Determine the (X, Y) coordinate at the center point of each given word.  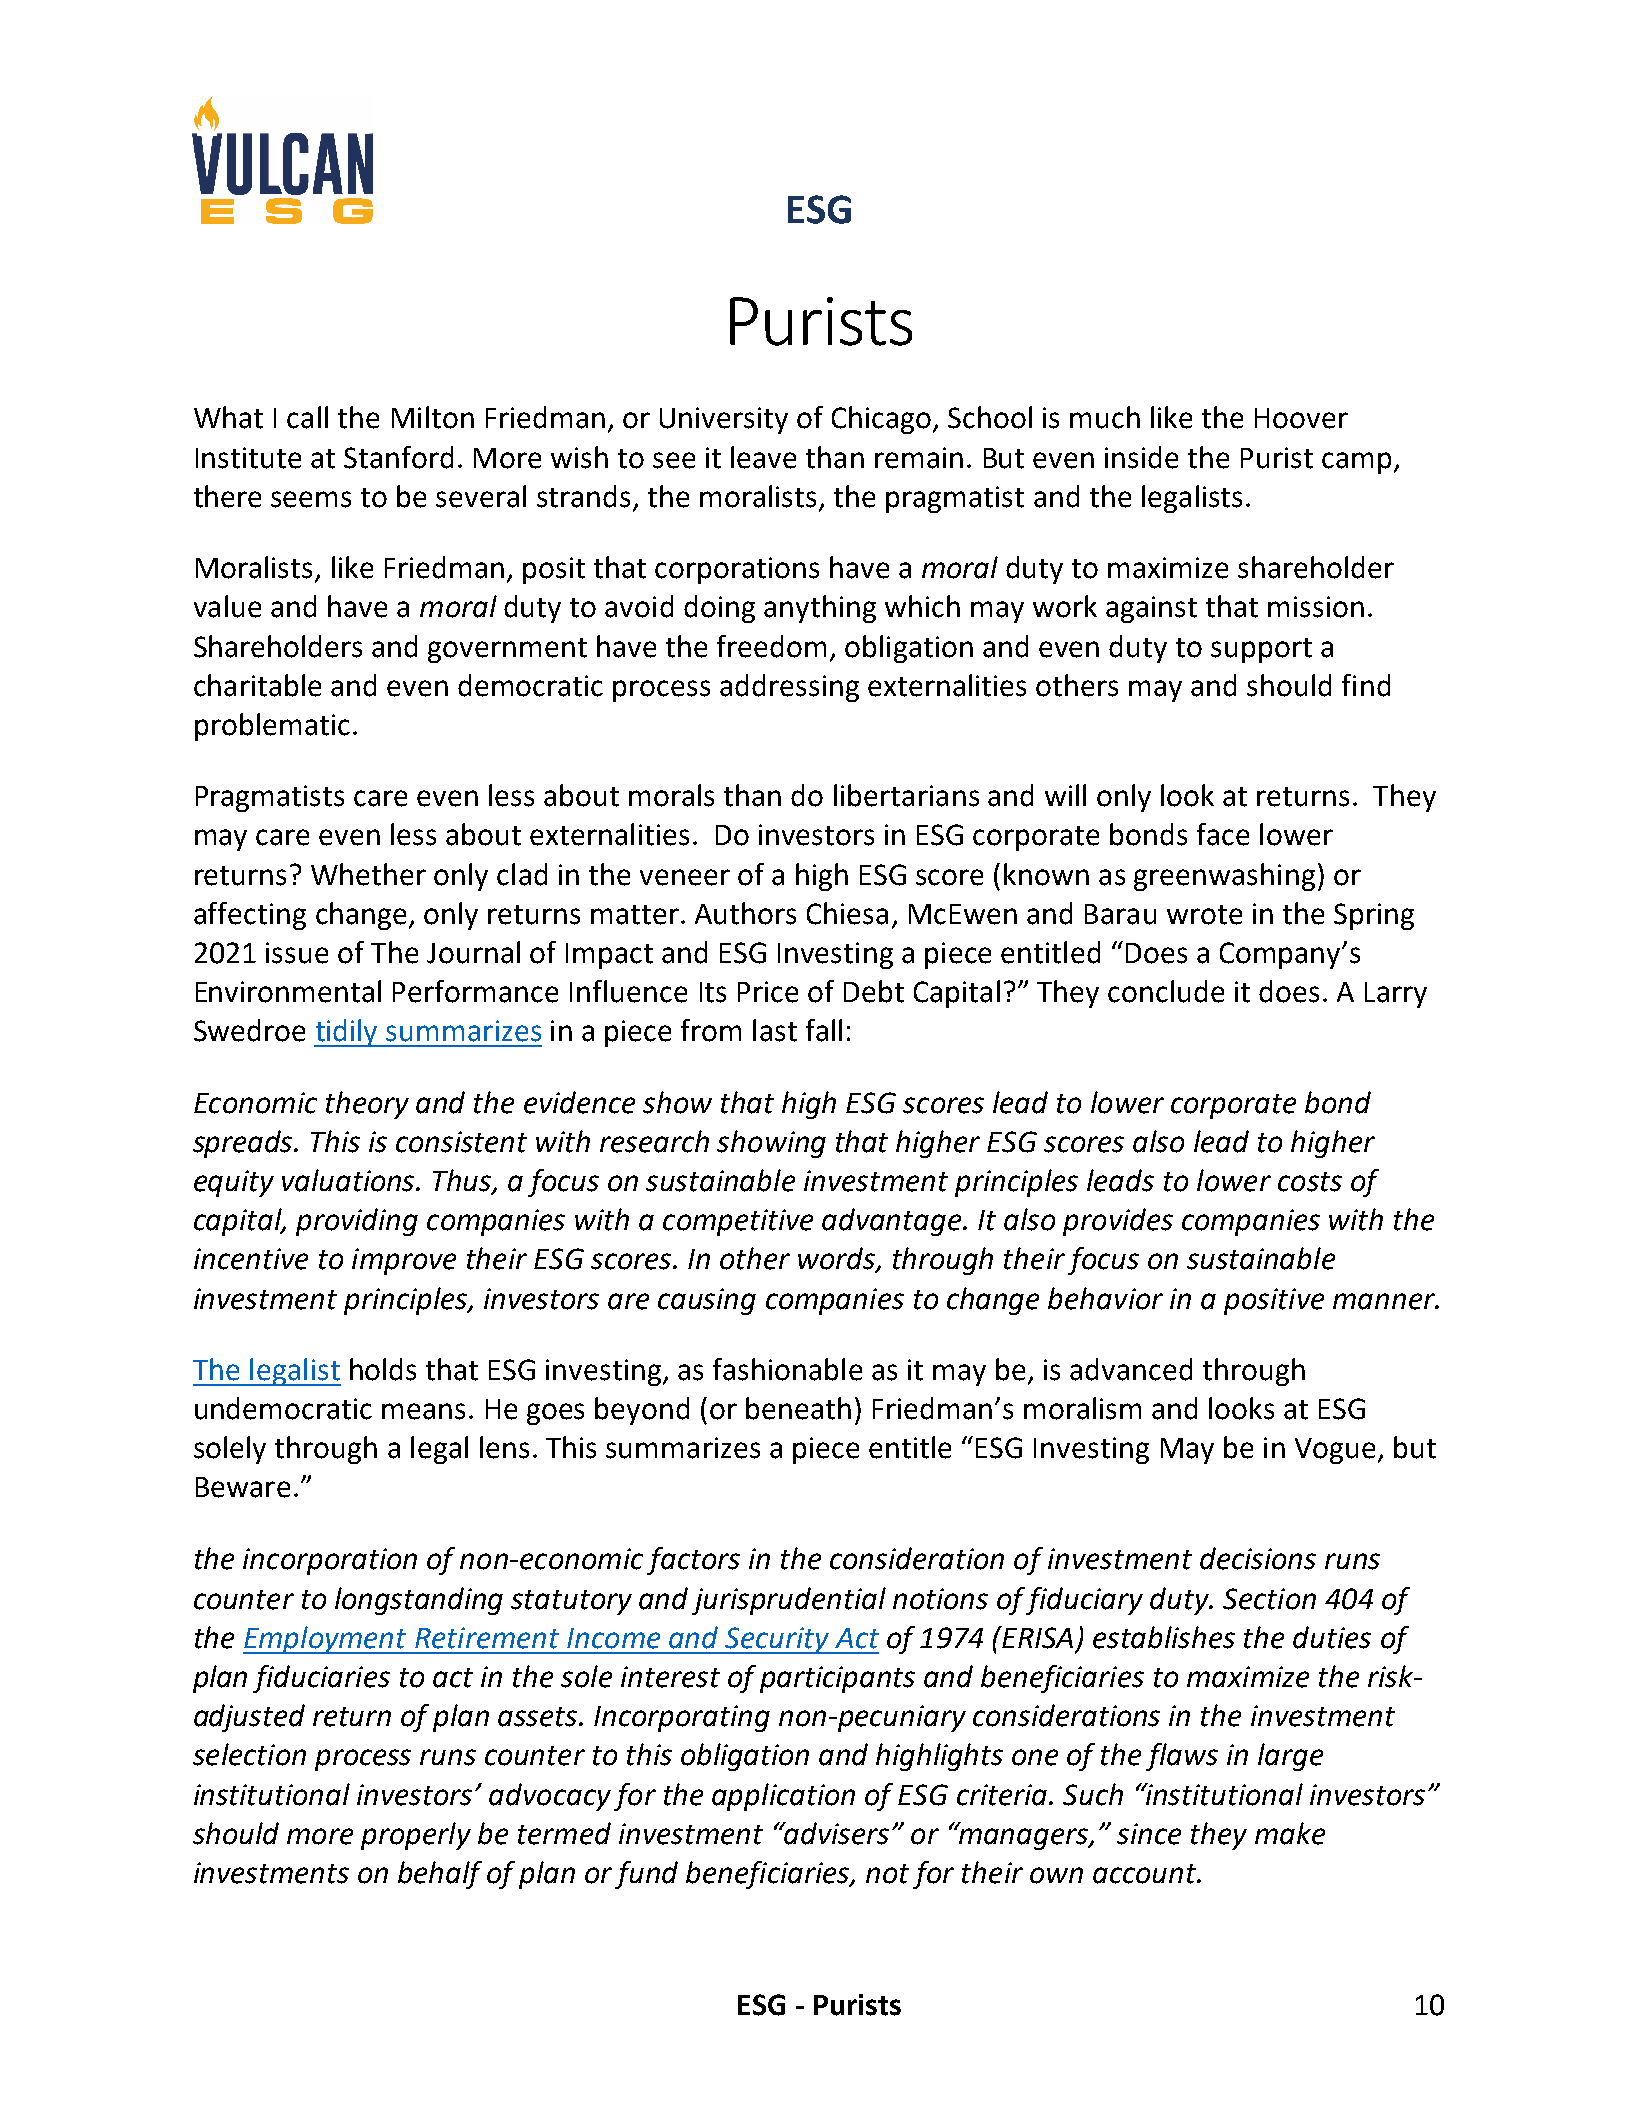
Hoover (1301, 418)
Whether (368, 874)
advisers (835, 1833)
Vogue (1335, 1451)
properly (416, 1836)
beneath (798, 1408)
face (1223, 834)
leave (763, 457)
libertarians (906, 795)
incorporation (330, 1561)
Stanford (398, 457)
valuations (349, 1180)
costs (1310, 1182)
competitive (738, 1222)
